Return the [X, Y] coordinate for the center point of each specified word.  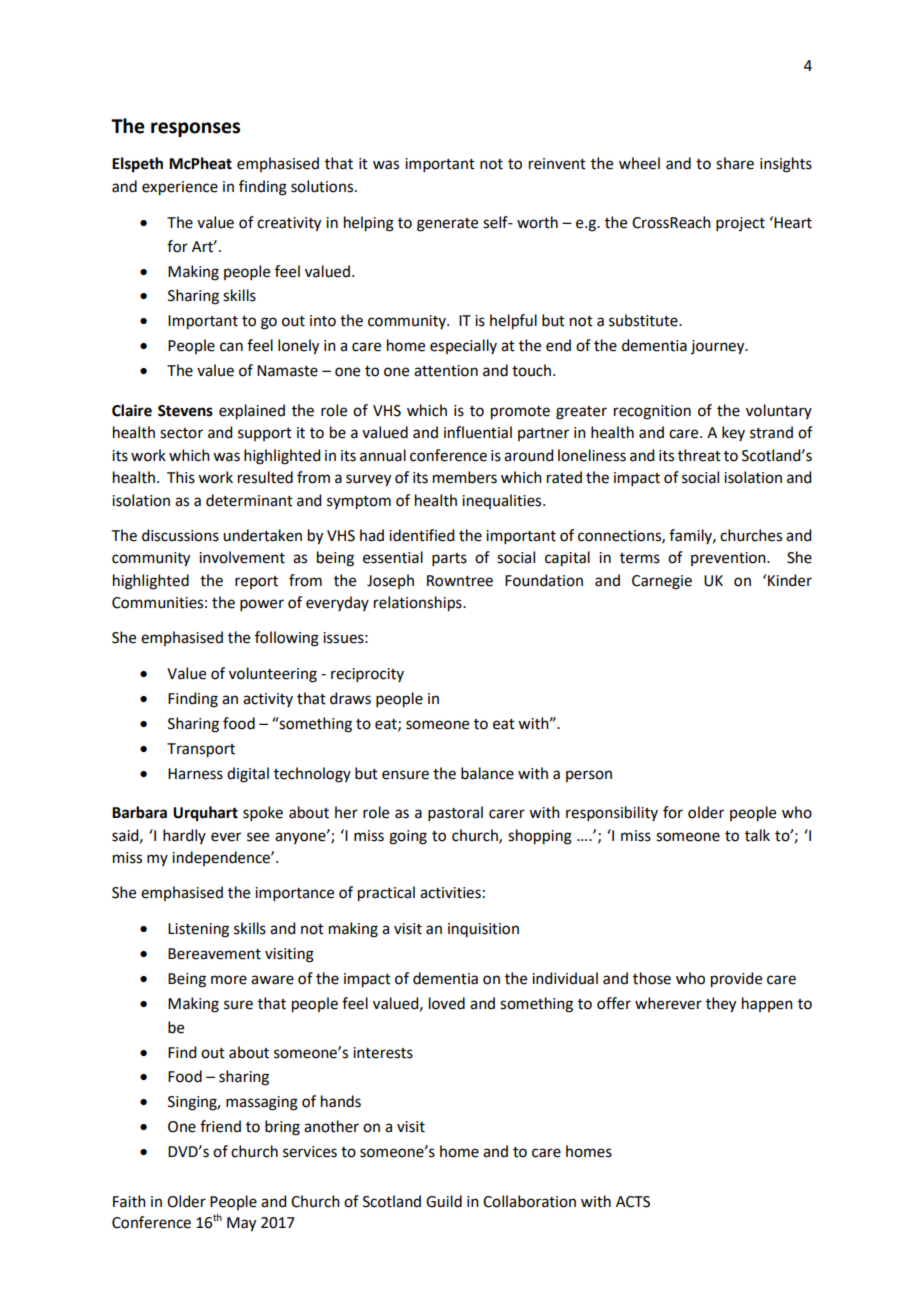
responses [195, 129]
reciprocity [367, 675]
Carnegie [662, 582]
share [735, 163]
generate [447, 225]
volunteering [273, 675]
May [241, 1224]
